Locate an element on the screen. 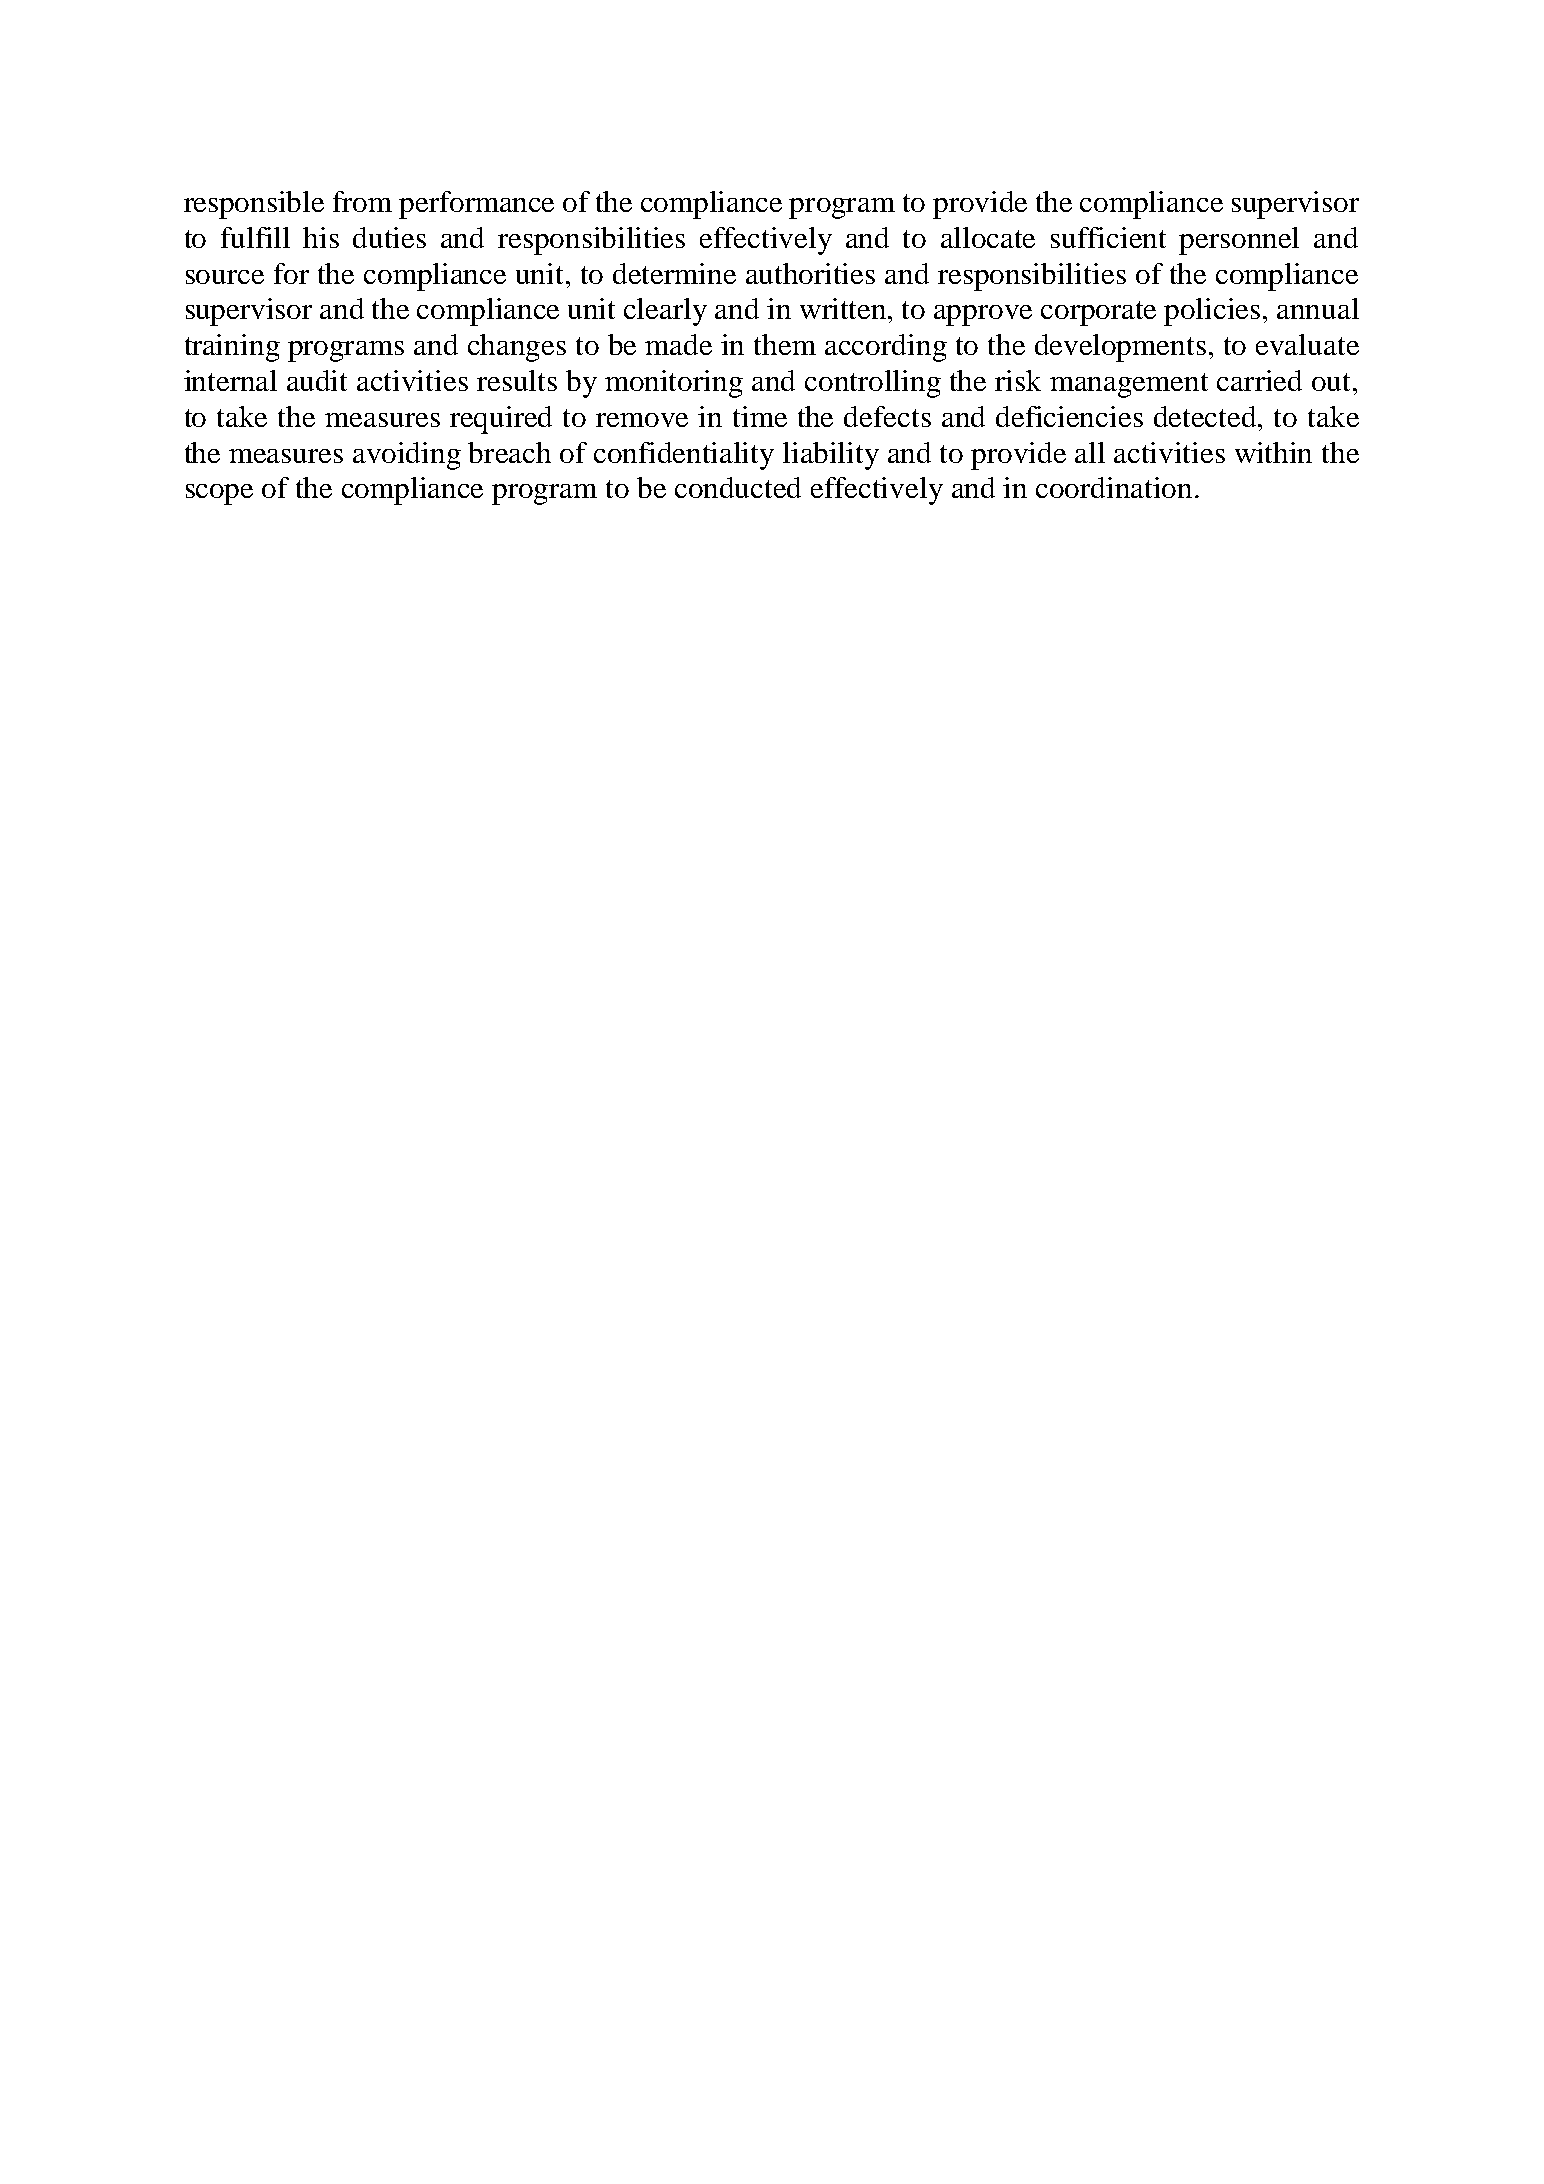  policies is located at coordinates (1212, 312).
